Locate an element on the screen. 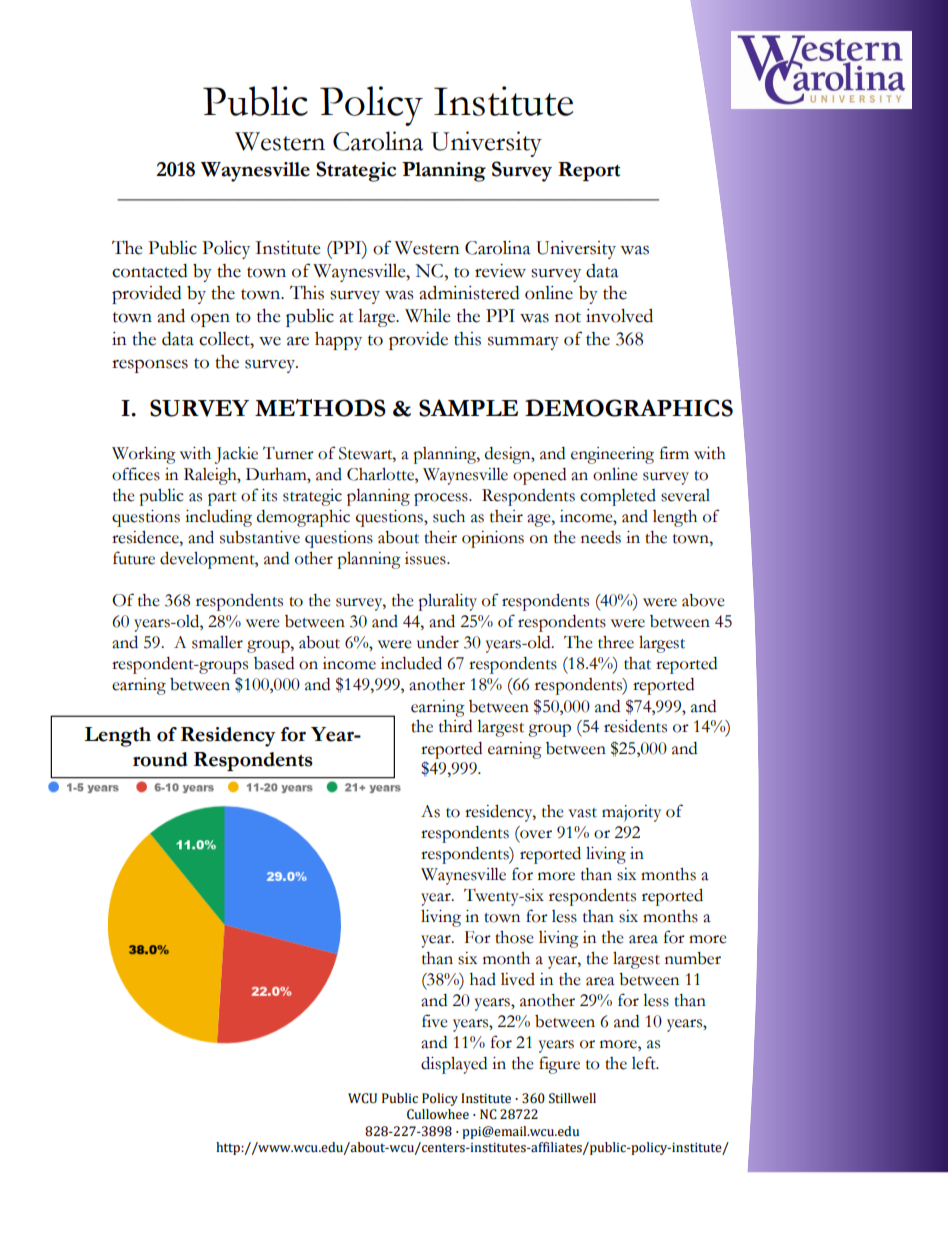  contacted is located at coordinates (150, 271).
